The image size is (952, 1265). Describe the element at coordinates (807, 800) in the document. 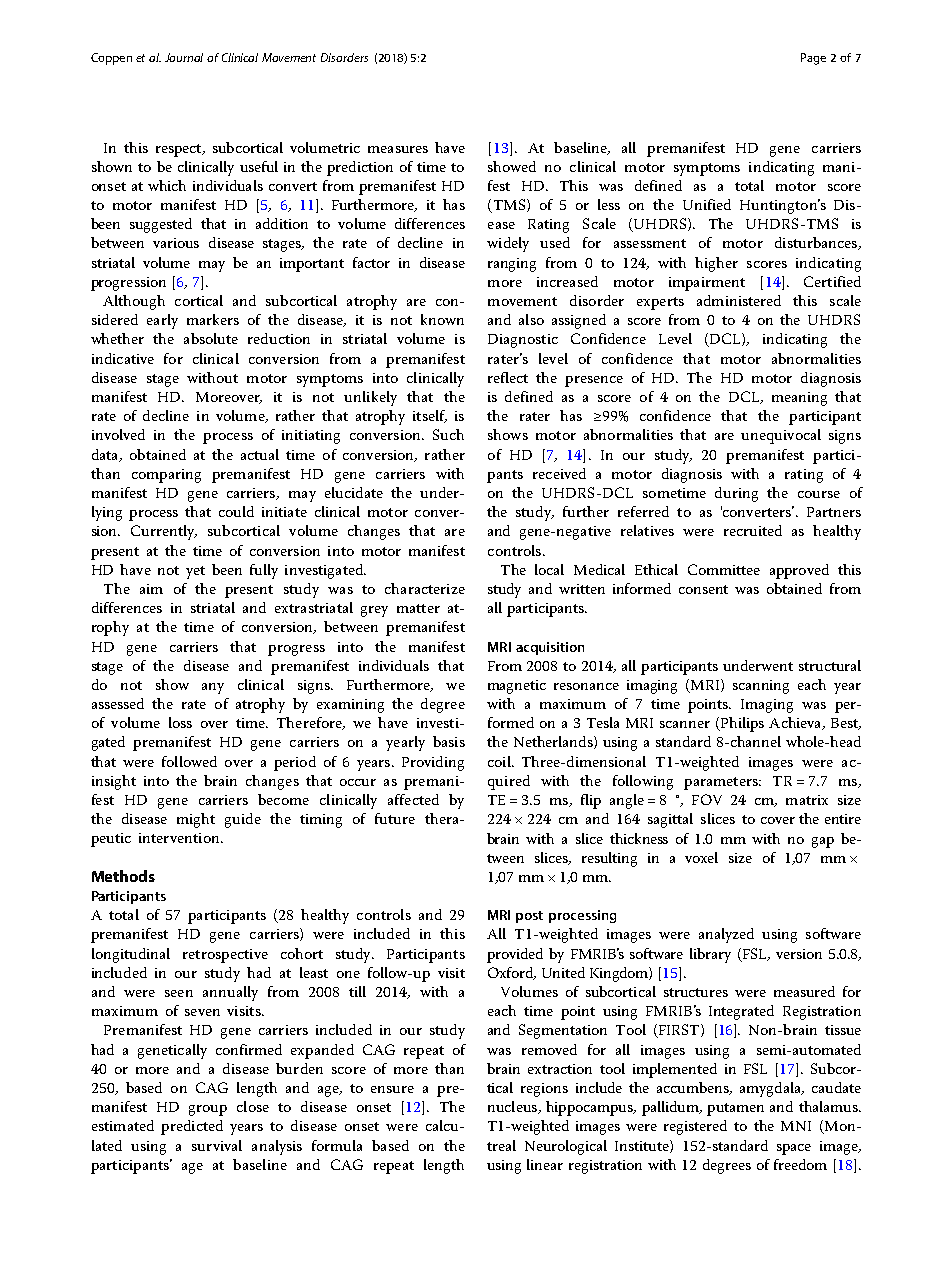

I see `matrix` at that location.
